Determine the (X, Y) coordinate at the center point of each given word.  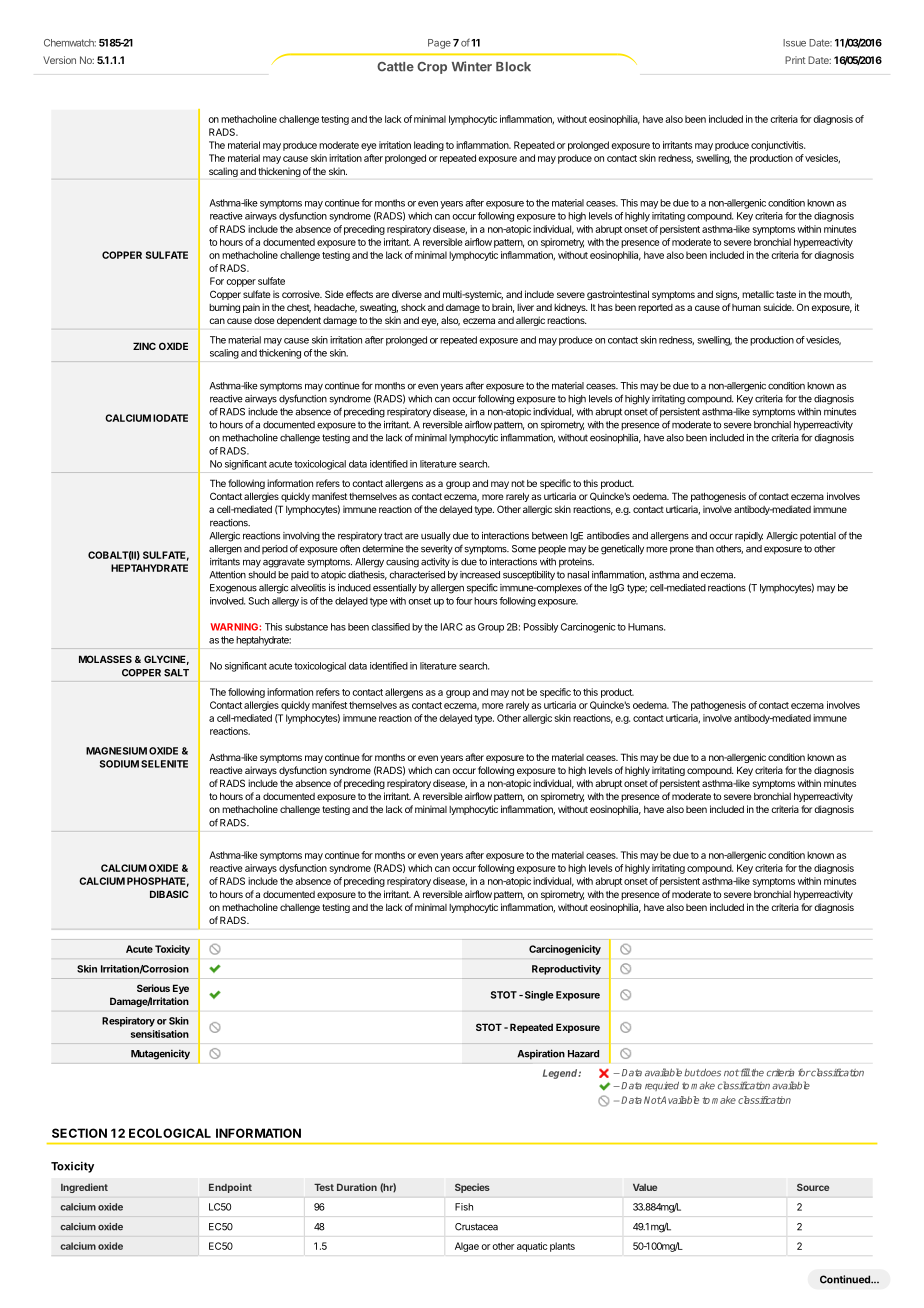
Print (795, 60)
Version (59, 60)
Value (645, 1187)
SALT (176, 673)
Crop (432, 68)
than (704, 549)
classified (390, 627)
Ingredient (84, 1188)
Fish (464, 1207)
